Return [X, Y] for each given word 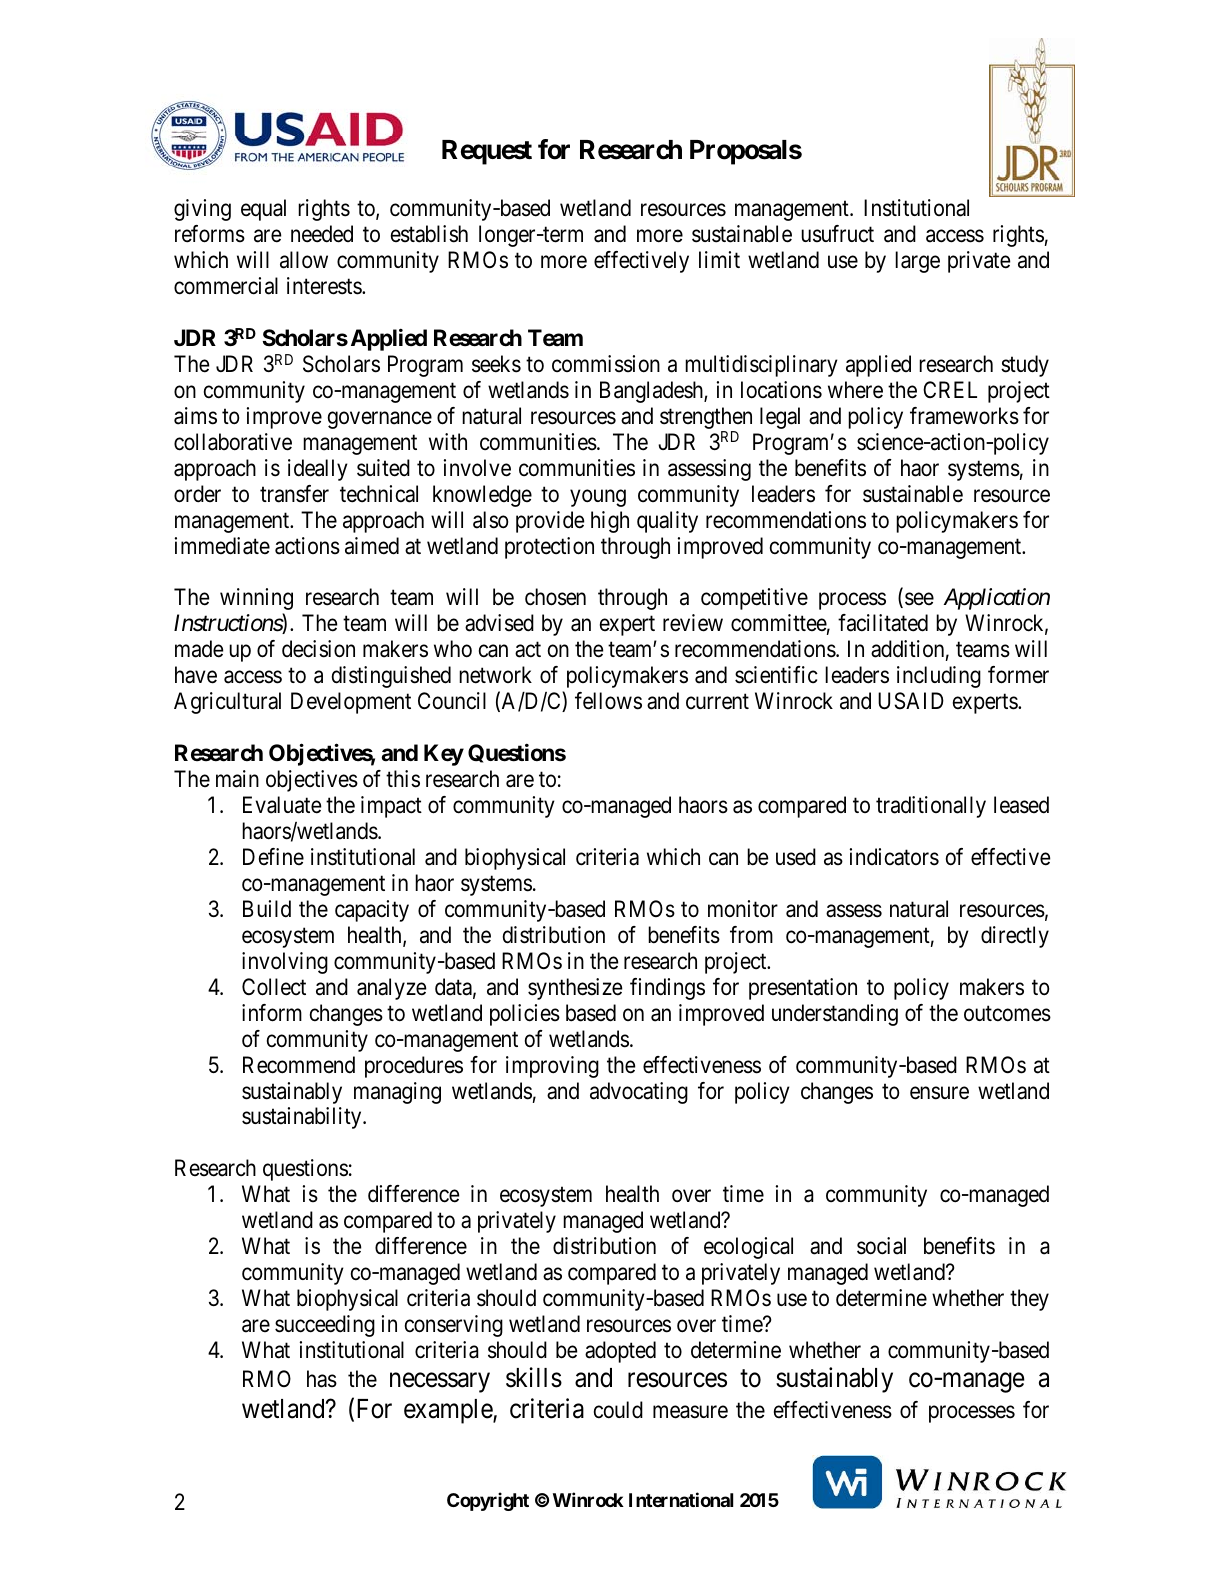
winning [256, 599]
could [618, 1410]
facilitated [883, 623]
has [322, 1379]
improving [552, 1067]
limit [719, 259]
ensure [939, 1093]
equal [263, 210]
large [917, 262]
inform [272, 1013]
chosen [555, 597]
